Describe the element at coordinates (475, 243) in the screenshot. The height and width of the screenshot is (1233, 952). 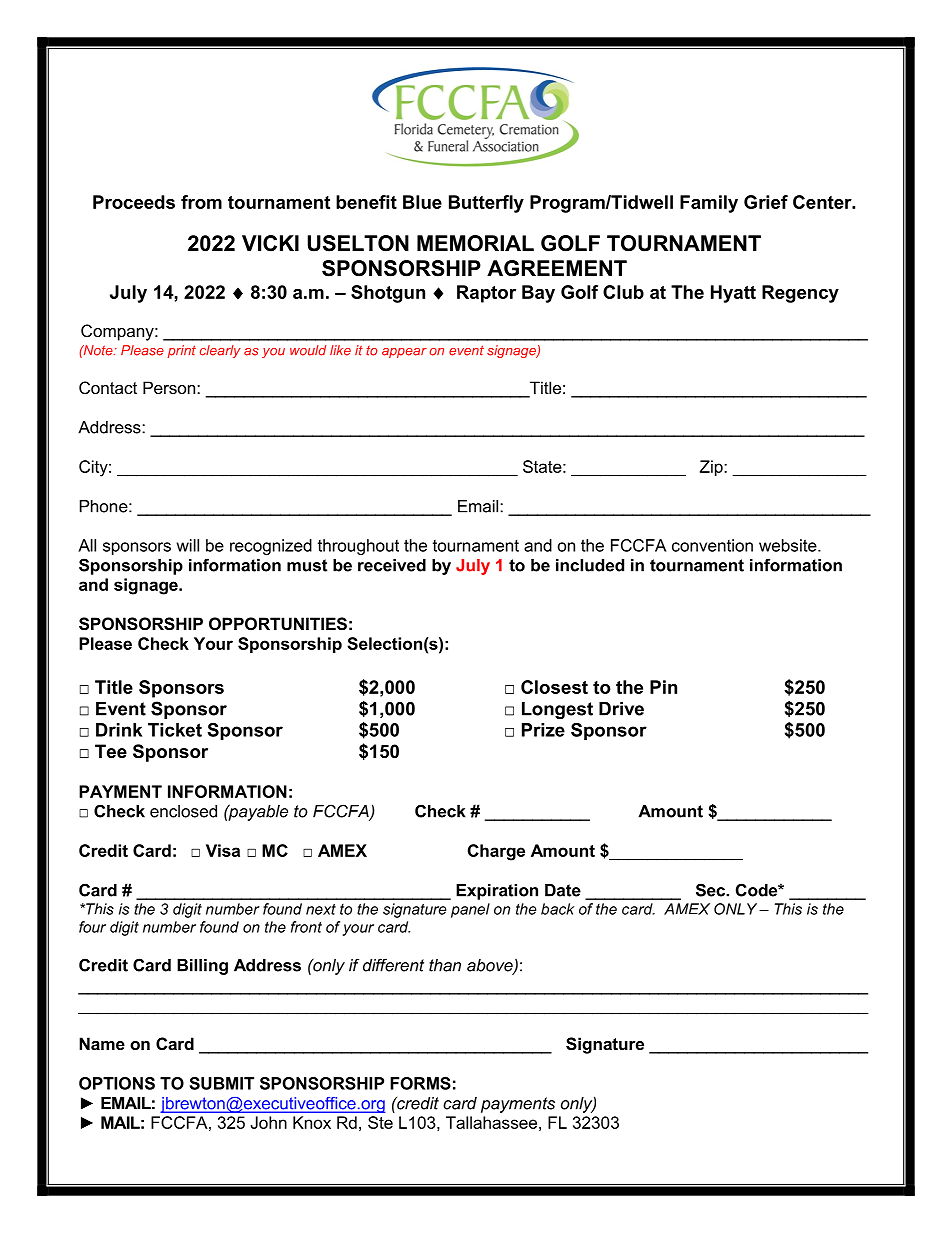
I see `MEMORIAL` at that location.
